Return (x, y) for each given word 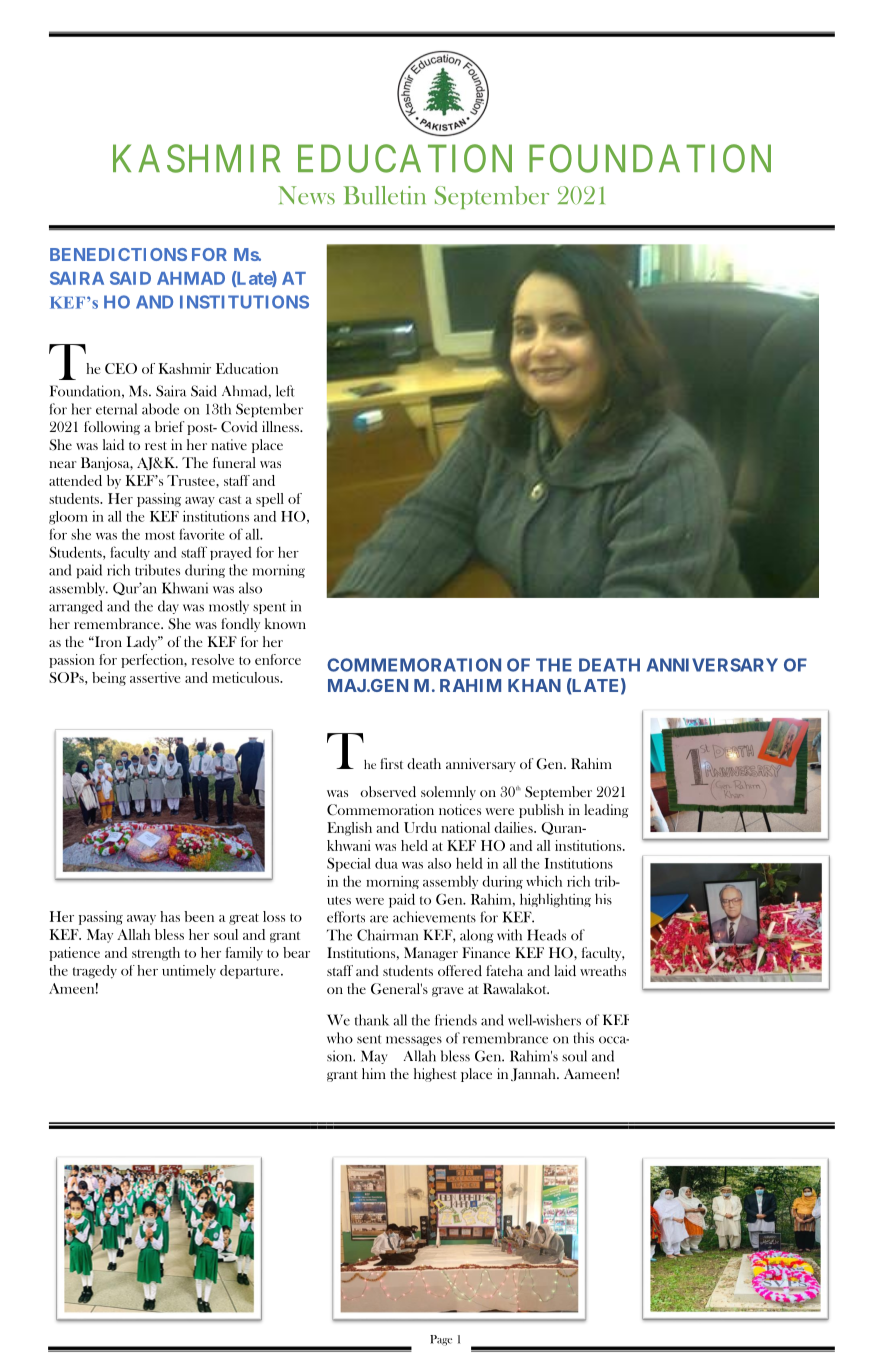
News (306, 195)
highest (435, 1075)
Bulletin (385, 195)
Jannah (534, 1074)
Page (441, 1340)
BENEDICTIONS (118, 254)
